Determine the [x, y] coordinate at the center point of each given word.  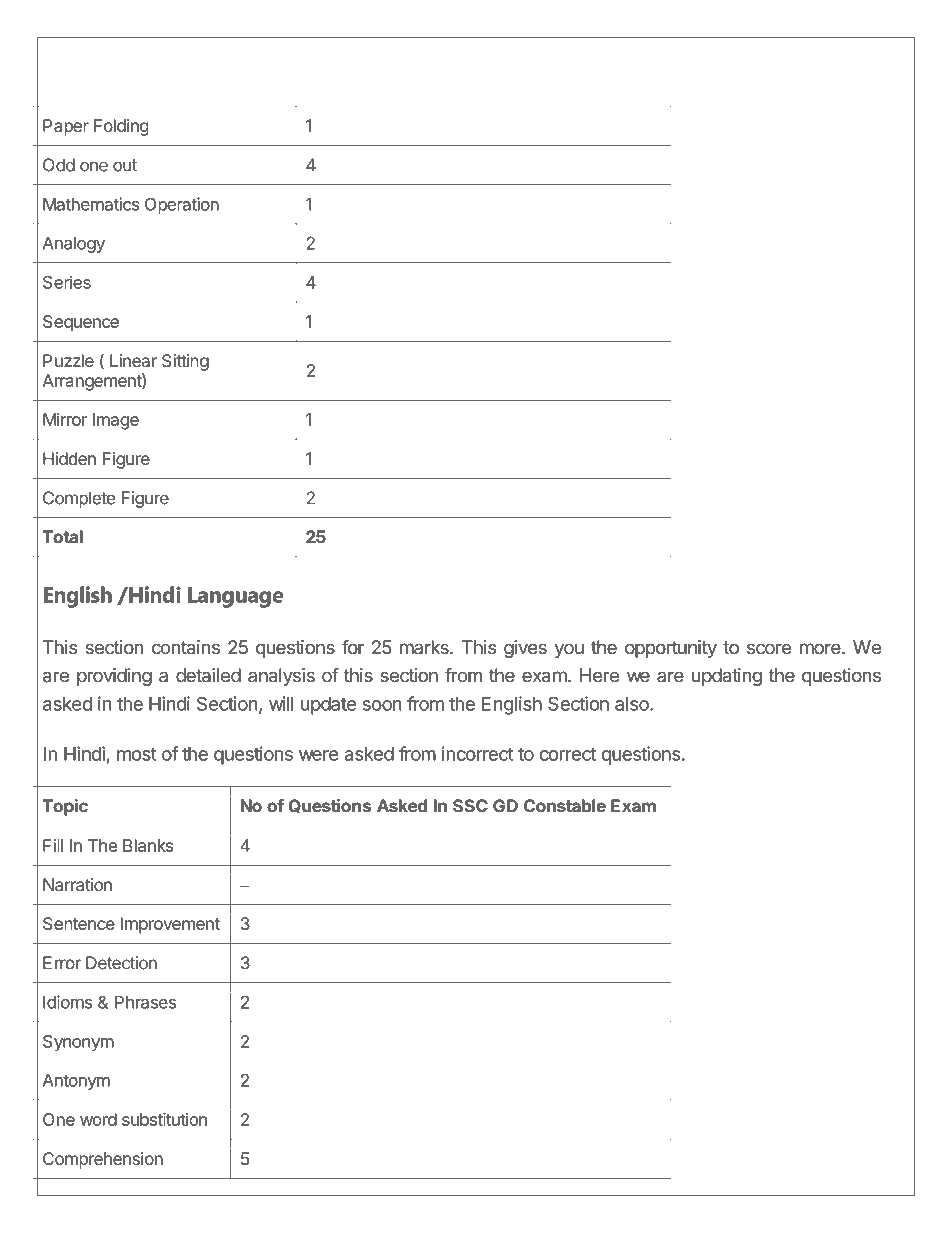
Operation [182, 205]
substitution [164, 1119]
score [769, 649]
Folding [121, 127]
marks [425, 647]
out [125, 165]
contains [186, 647]
